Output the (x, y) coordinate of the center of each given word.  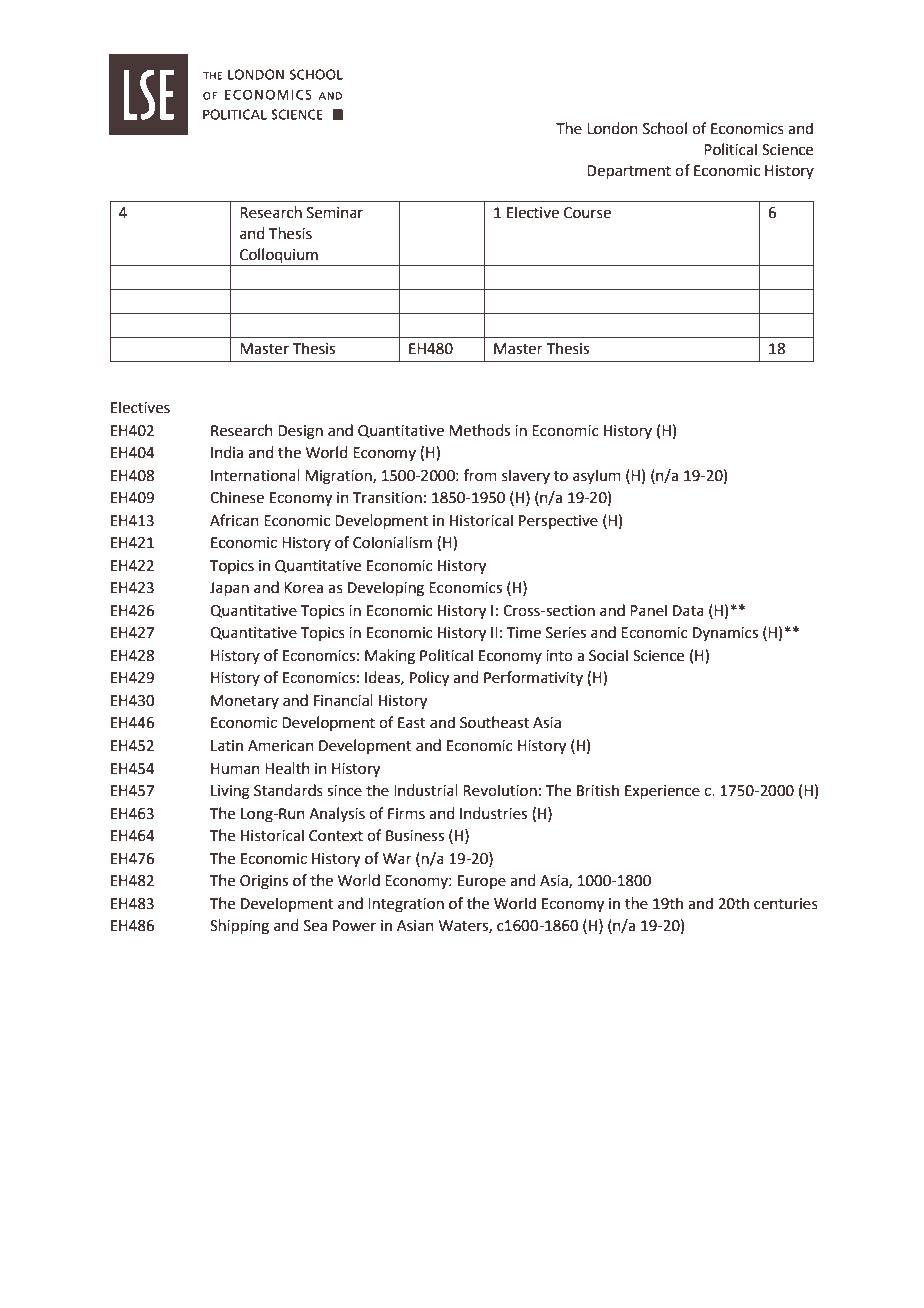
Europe (482, 882)
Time (524, 633)
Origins (264, 882)
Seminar (335, 213)
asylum (597, 476)
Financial (343, 700)
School (665, 128)
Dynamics (725, 634)
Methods (479, 430)
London (612, 128)
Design (300, 432)
